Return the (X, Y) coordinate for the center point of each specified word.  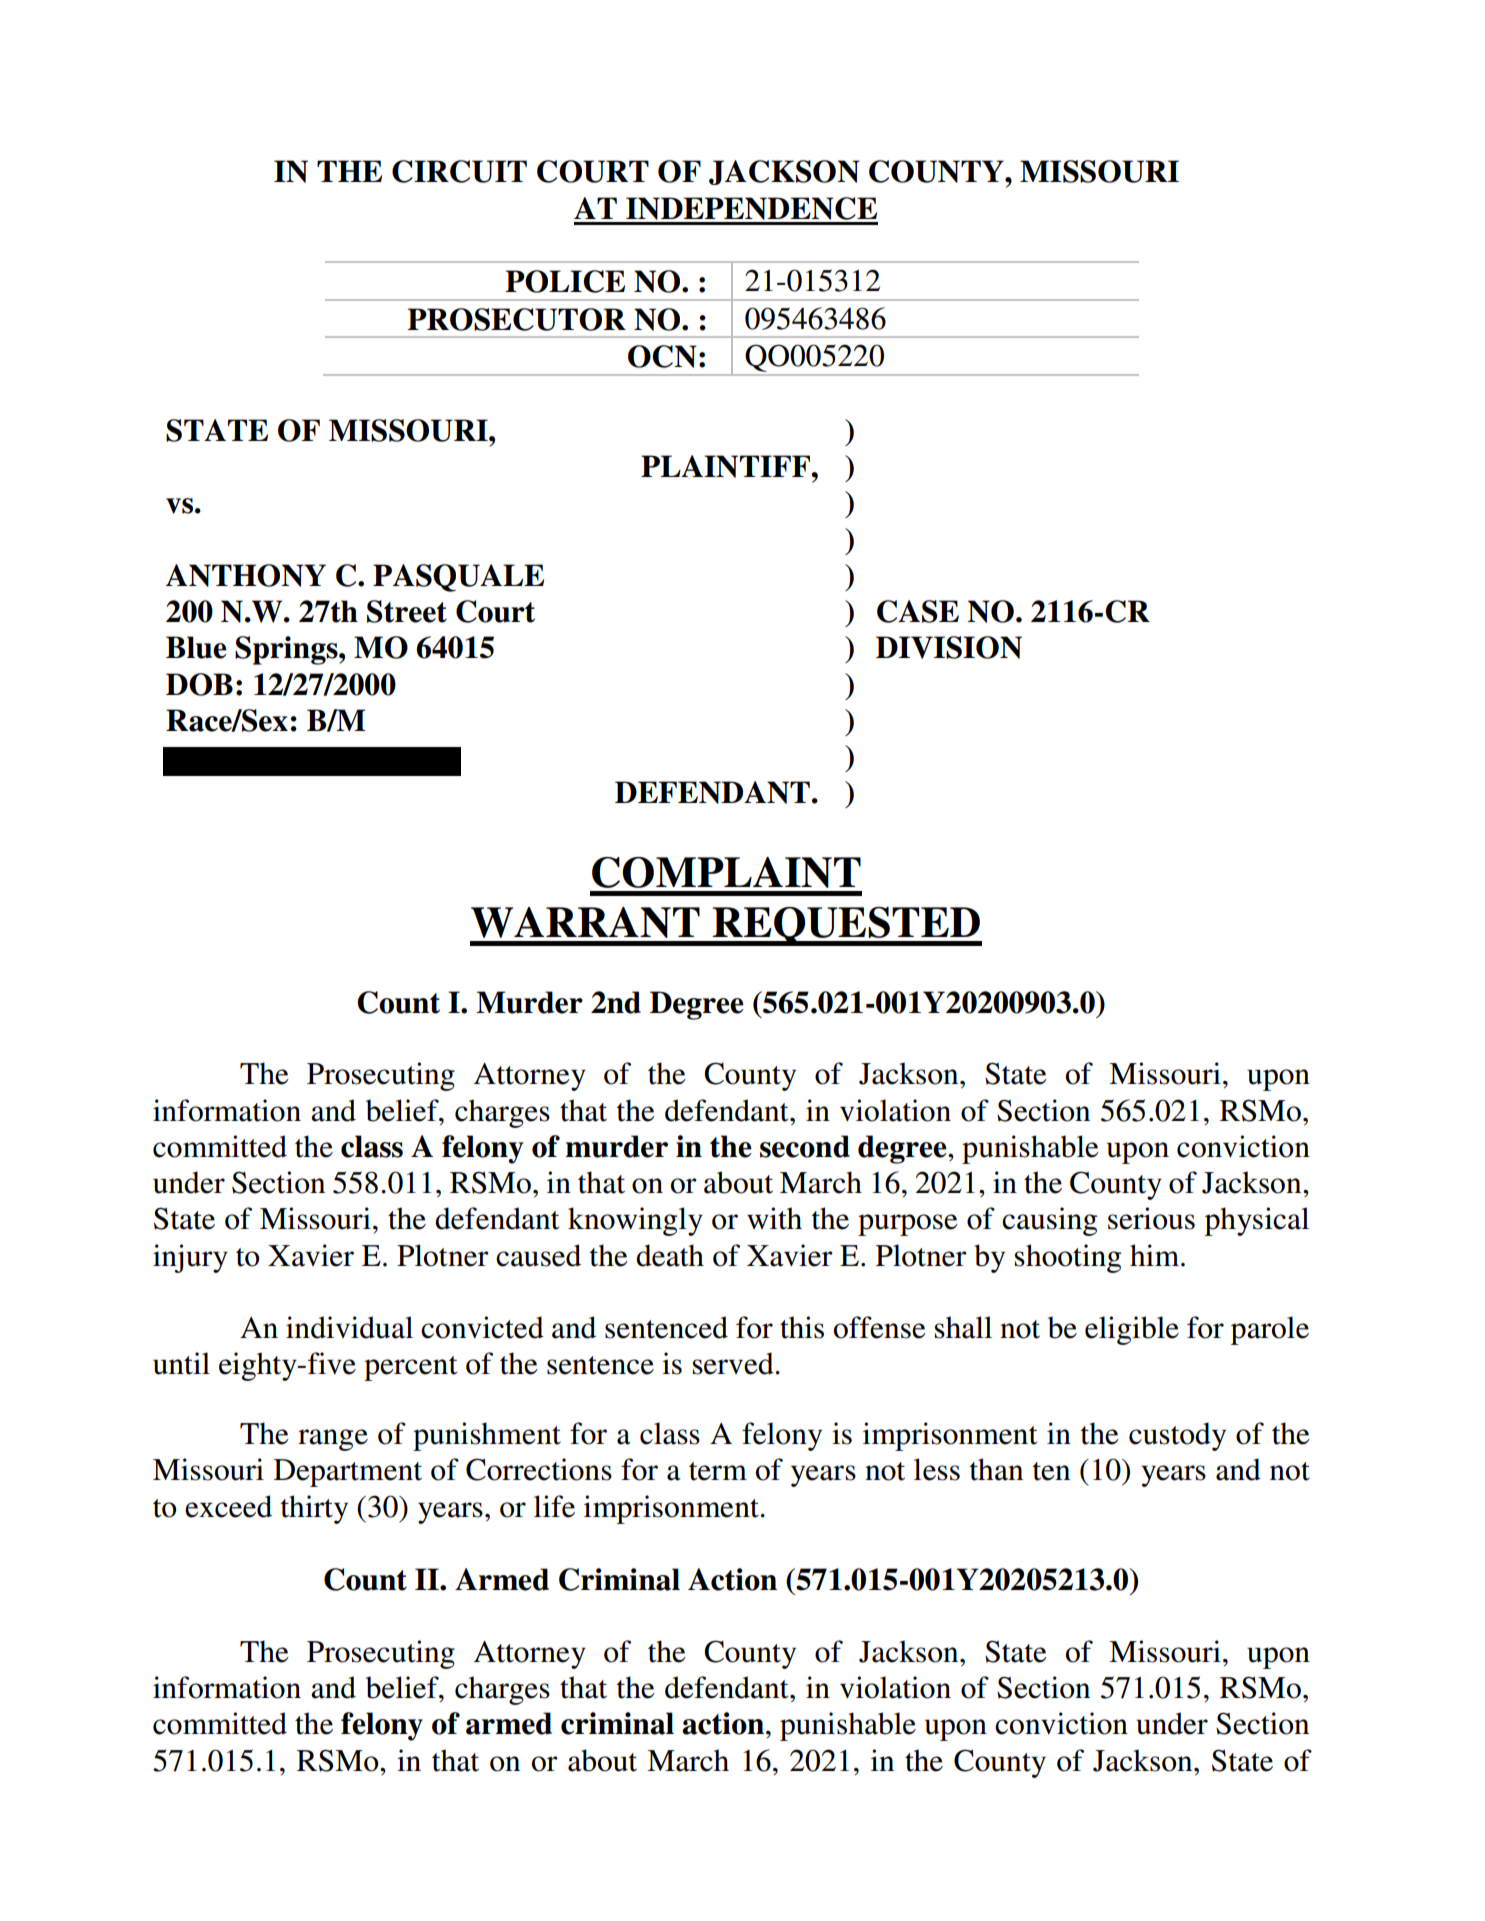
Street (407, 611)
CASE (918, 611)
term (718, 1471)
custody (1177, 1436)
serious (1151, 1218)
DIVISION (949, 647)
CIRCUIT (459, 171)
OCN (662, 356)
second (805, 1146)
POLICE (565, 281)
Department (348, 1473)
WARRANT (585, 922)
